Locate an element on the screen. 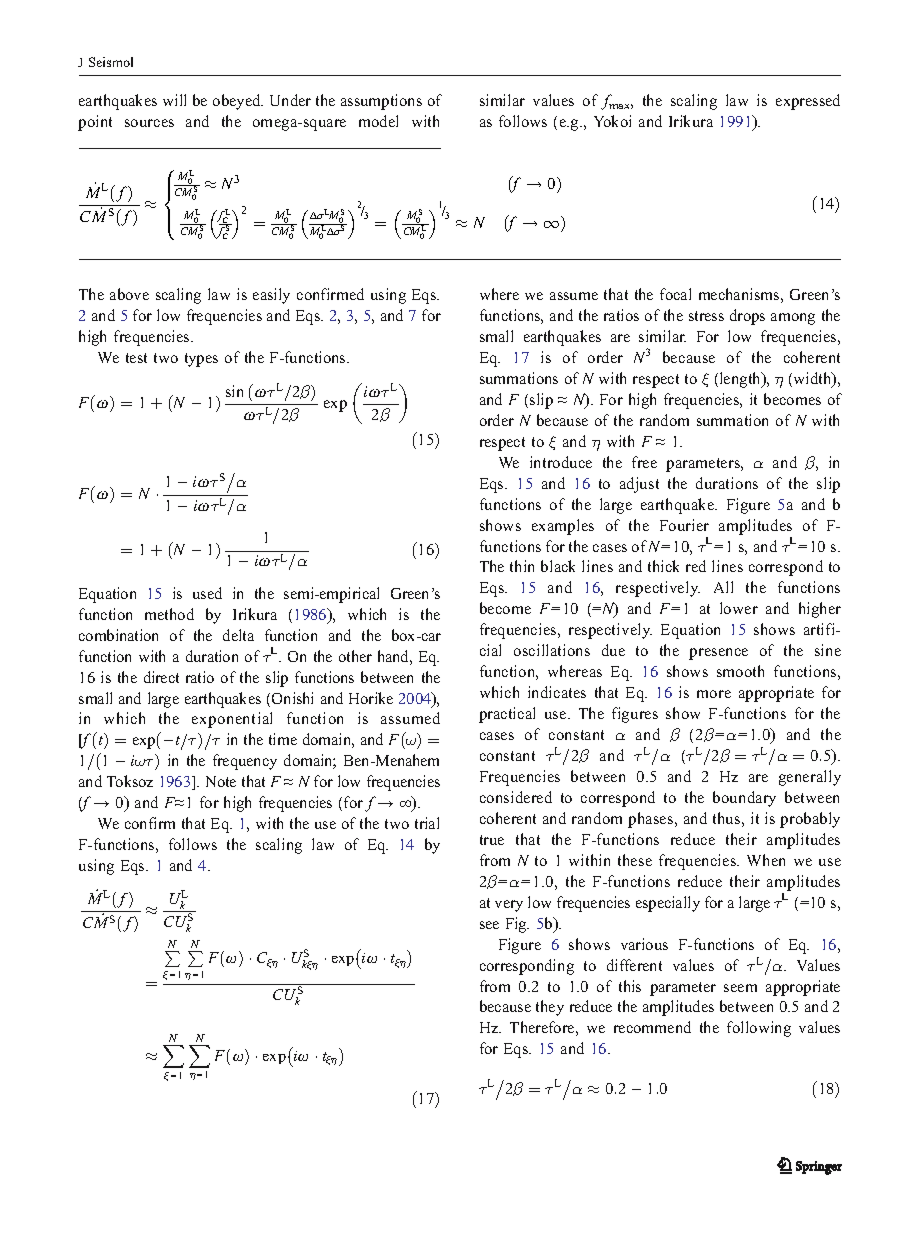 The height and width of the screenshot is (1240, 920). expressed is located at coordinates (808, 102).
